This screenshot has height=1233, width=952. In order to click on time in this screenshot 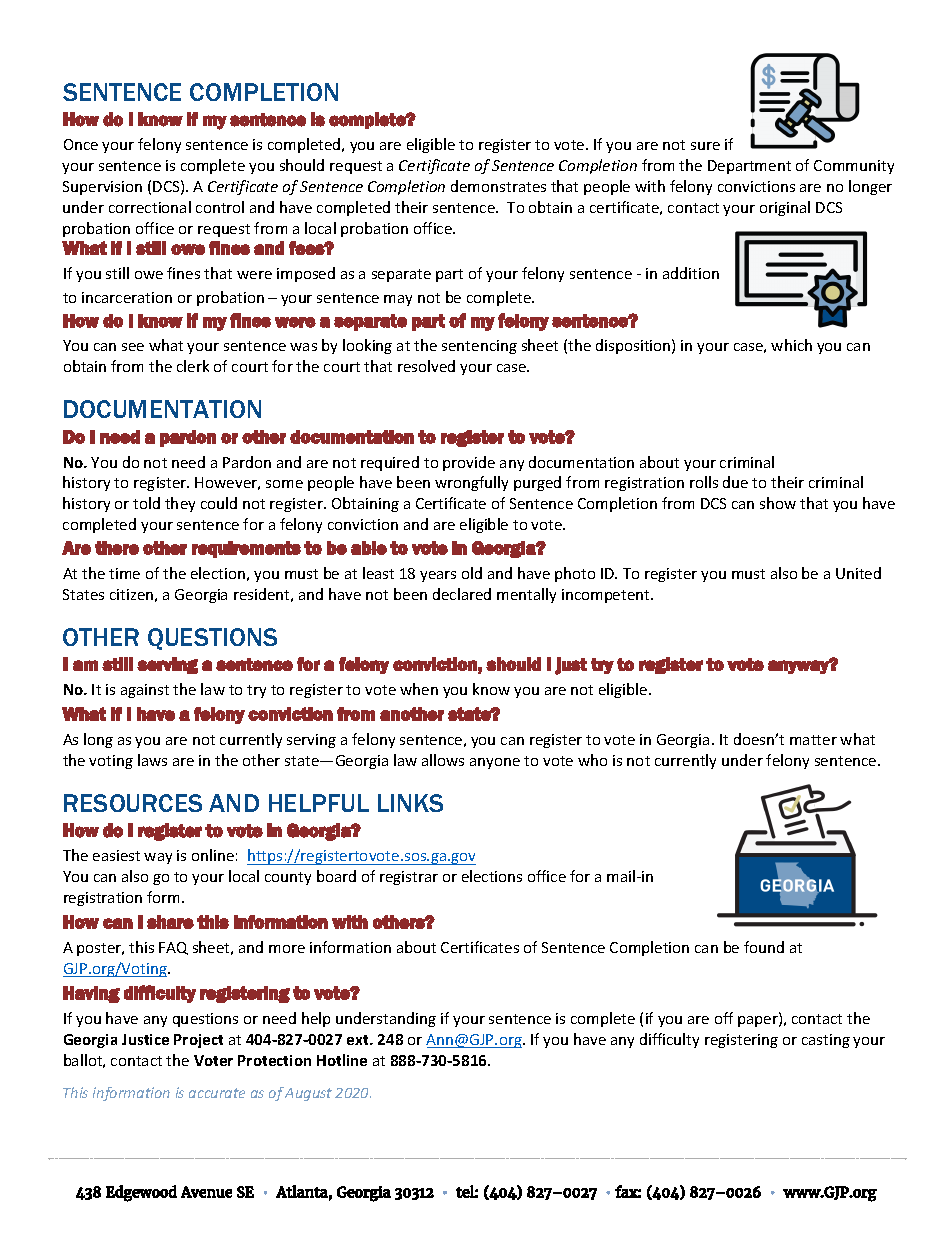, I will do `click(124, 573)`.
